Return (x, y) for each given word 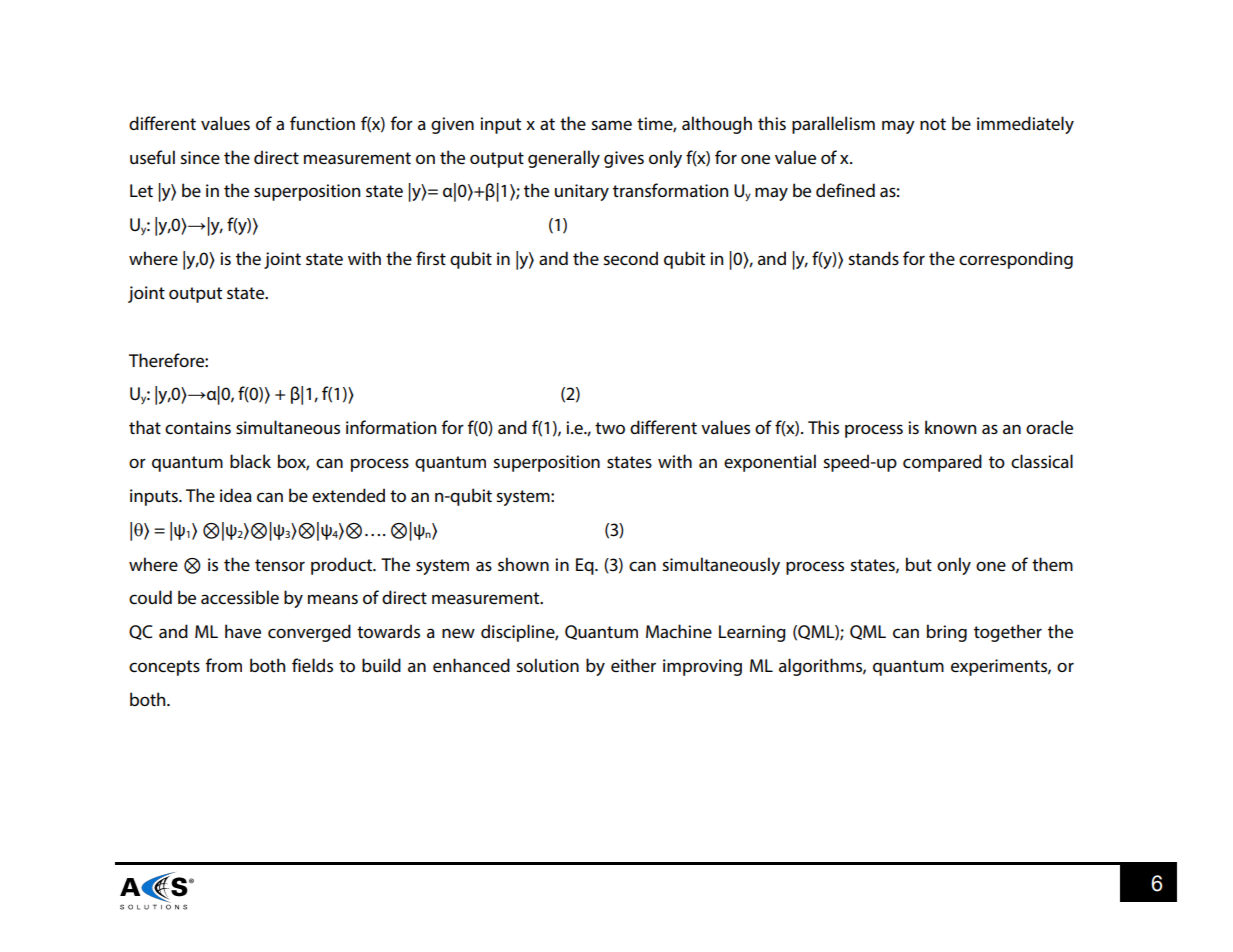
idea (236, 495)
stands (873, 258)
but (919, 564)
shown (523, 564)
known (950, 427)
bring (947, 633)
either (633, 665)
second (630, 258)
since (200, 157)
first (431, 258)
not (933, 124)
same (611, 125)
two (610, 428)
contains (198, 427)
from (224, 665)
